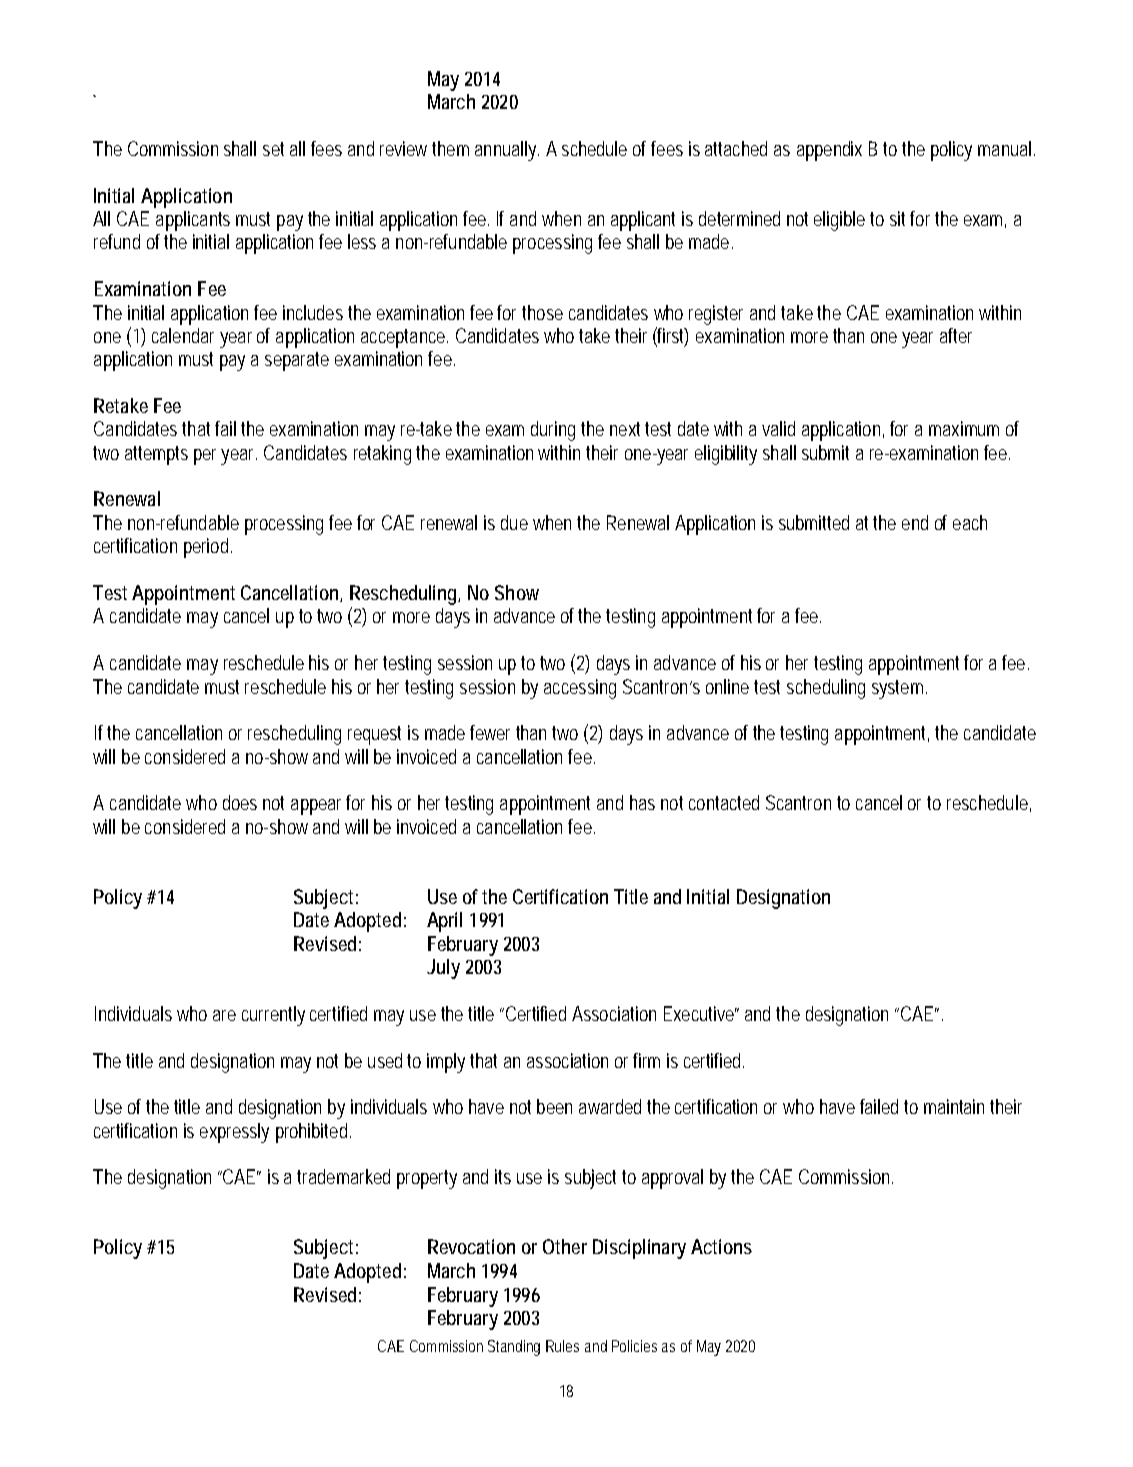 The image size is (1133, 1467). Describe the element at coordinates (721, 1246) in the page. I see `Actions` at that location.
